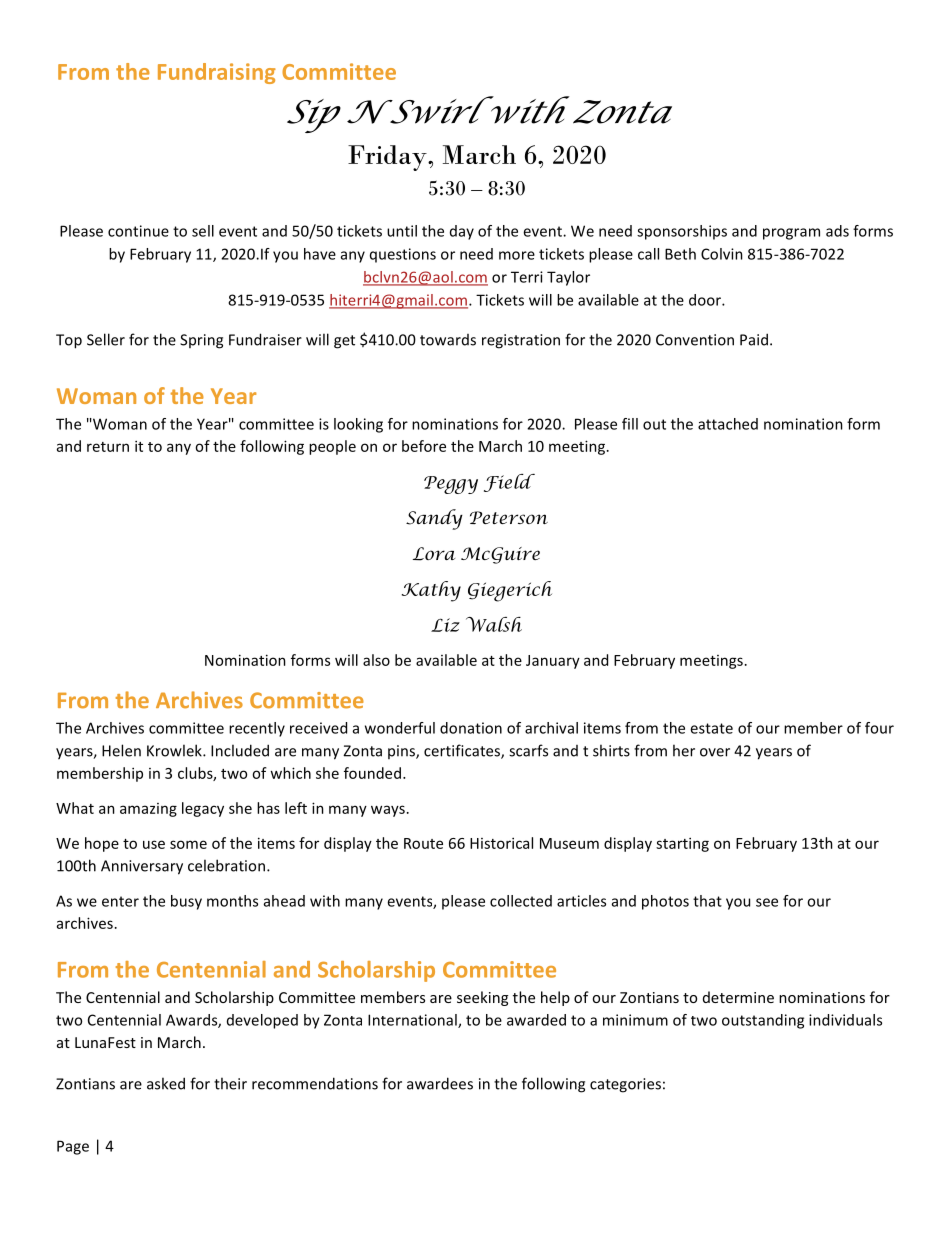 This screenshot has height=1233, width=952. I want to click on asked, so click(166, 1083).
